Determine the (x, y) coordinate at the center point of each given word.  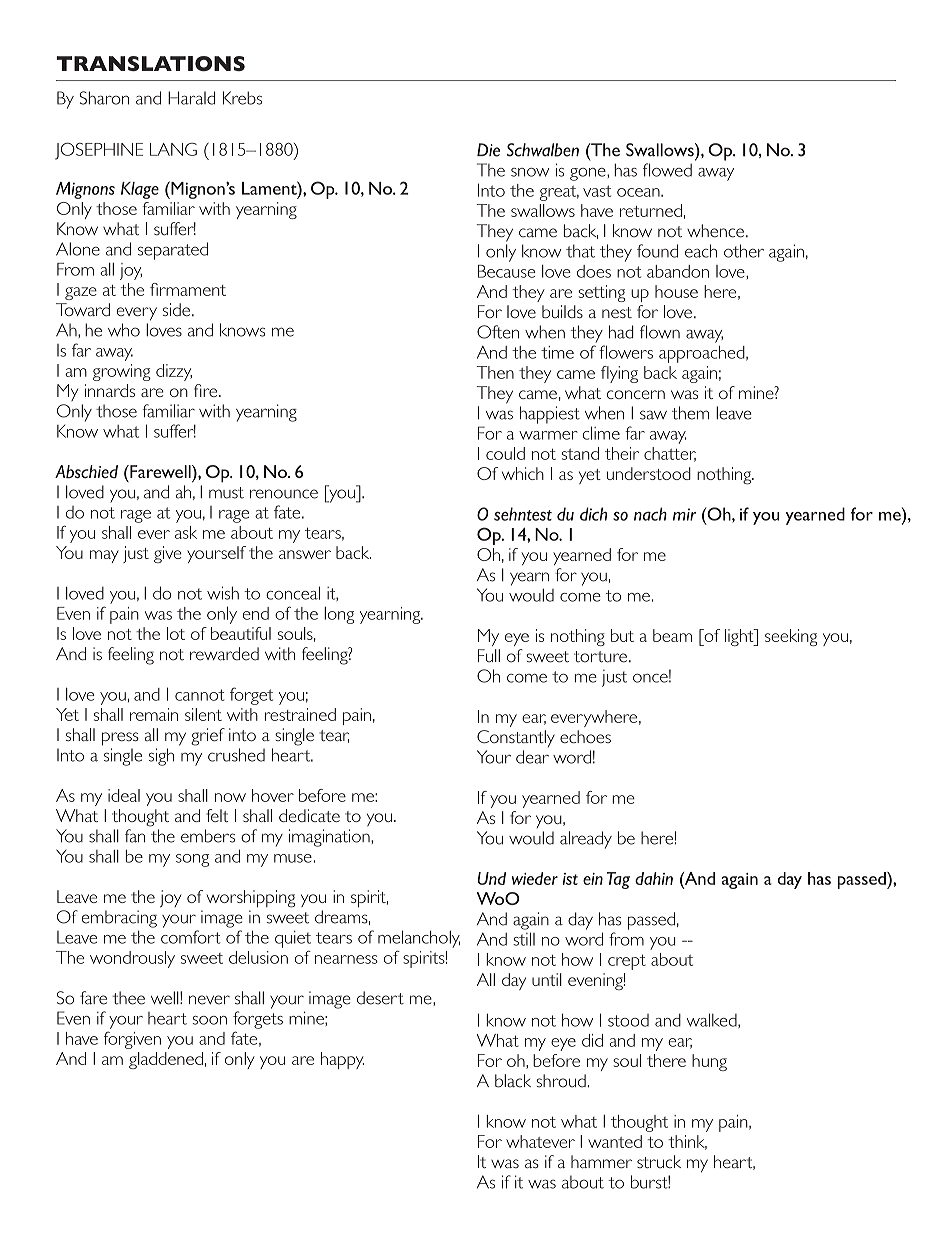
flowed (667, 170)
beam (672, 635)
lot (176, 633)
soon (209, 1020)
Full (489, 656)
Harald (191, 98)
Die (488, 150)
